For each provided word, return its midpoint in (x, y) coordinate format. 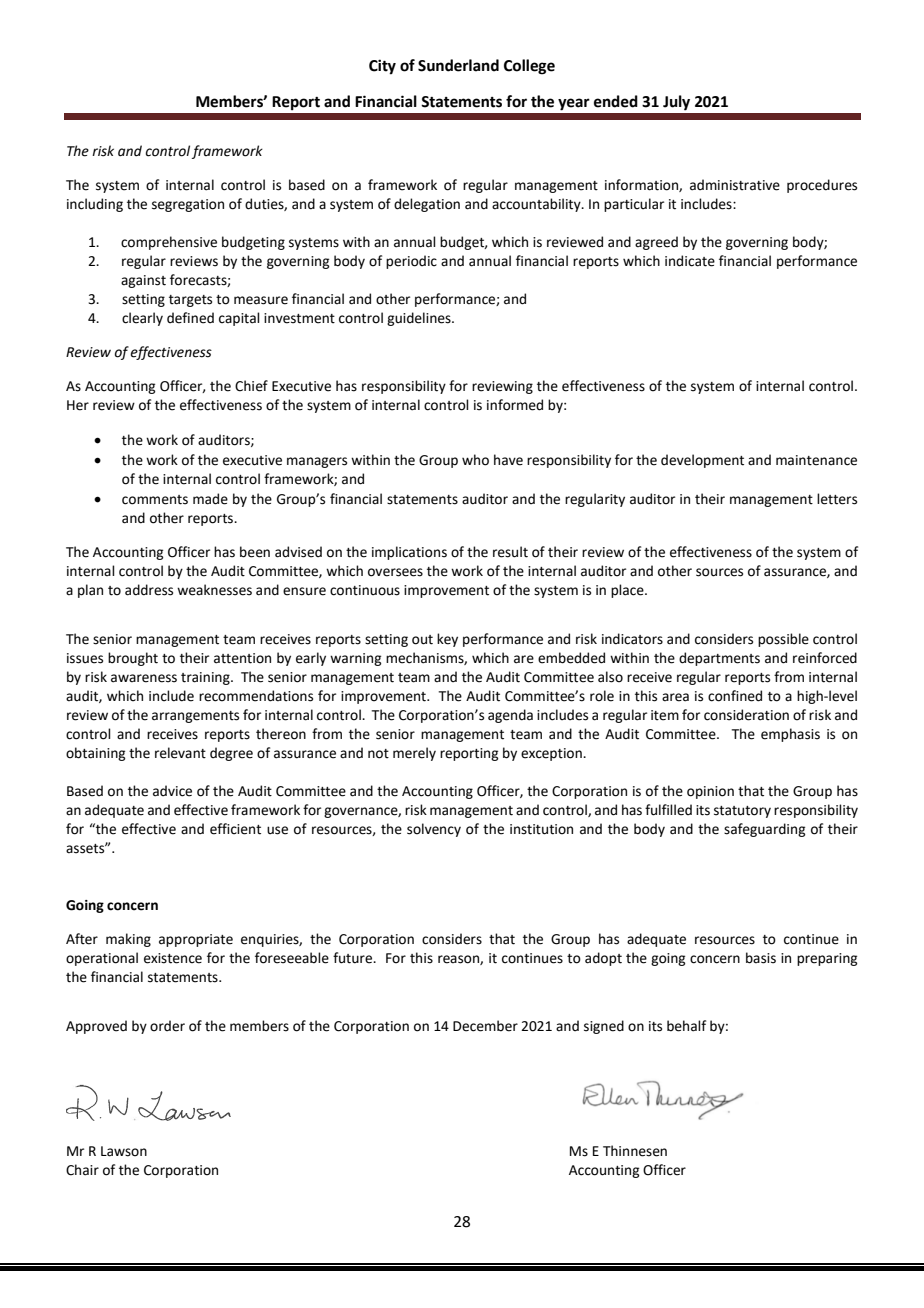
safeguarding (764, 830)
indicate (690, 261)
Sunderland (458, 65)
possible (783, 640)
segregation (188, 205)
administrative (735, 185)
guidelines (420, 319)
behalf (686, 1026)
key (447, 640)
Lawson (124, 1151)
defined (190, 318)
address (149, 590)
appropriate (196, 940)
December (485, 1026)
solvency (434, 830)
